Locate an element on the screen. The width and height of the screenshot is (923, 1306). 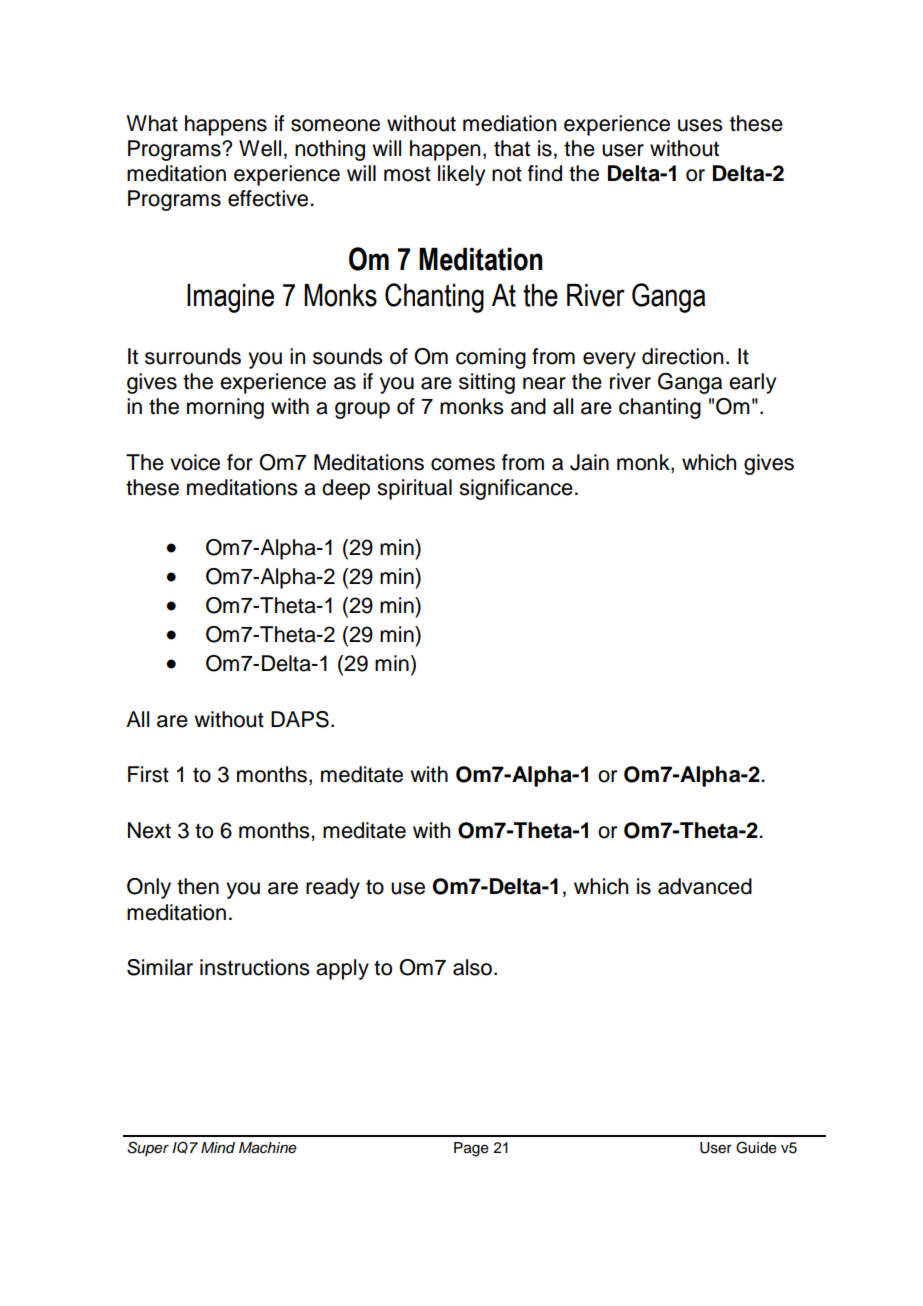
uses is located at coordinates (700, 125).
